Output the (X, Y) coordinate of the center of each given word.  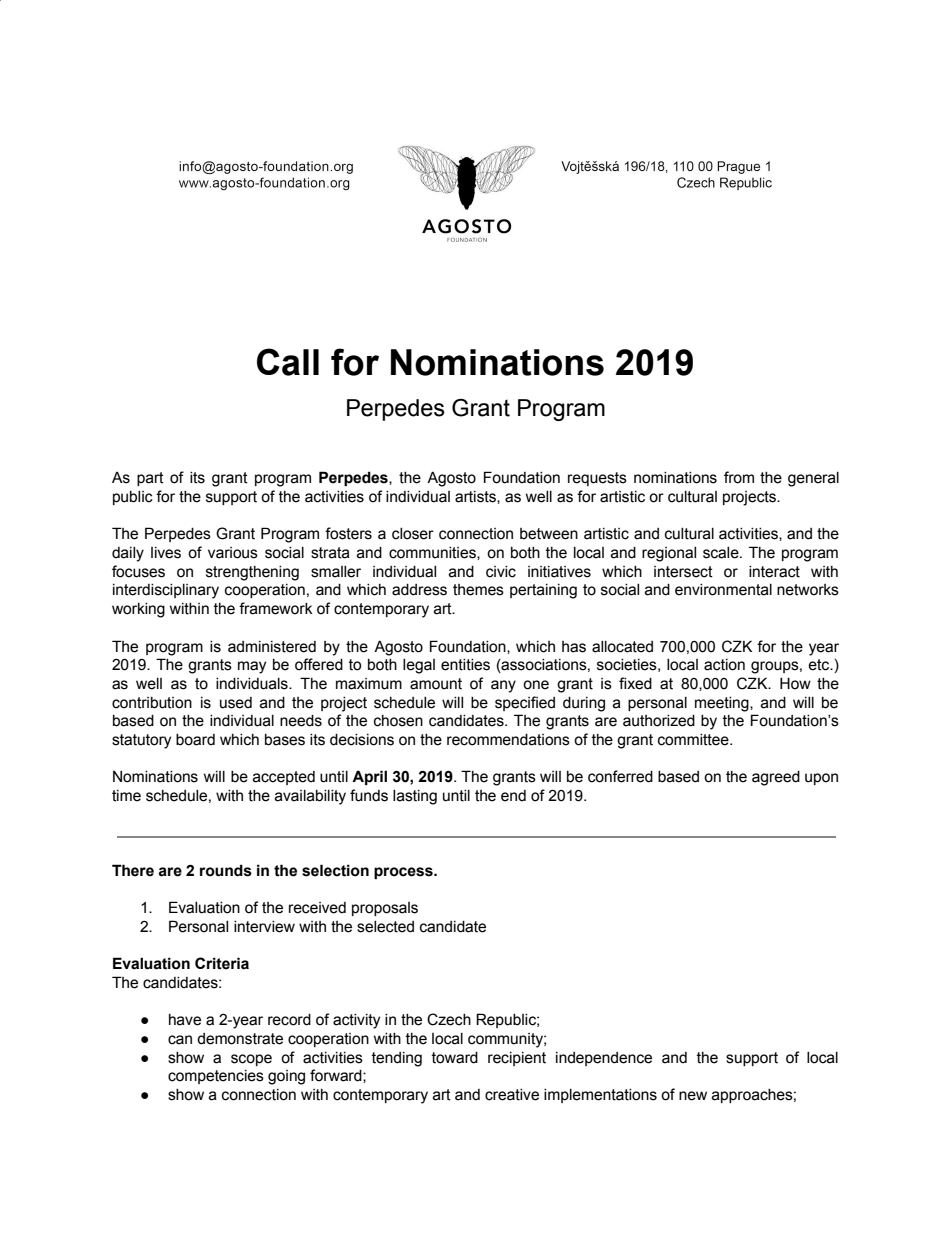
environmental (723, 590)
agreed (776, 778)
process (404, 873)
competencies (216, 1077)
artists (476, 497)
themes (478, 590)
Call (288, 362)
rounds (226, 870)
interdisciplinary (166, 591)
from (739, 477)
